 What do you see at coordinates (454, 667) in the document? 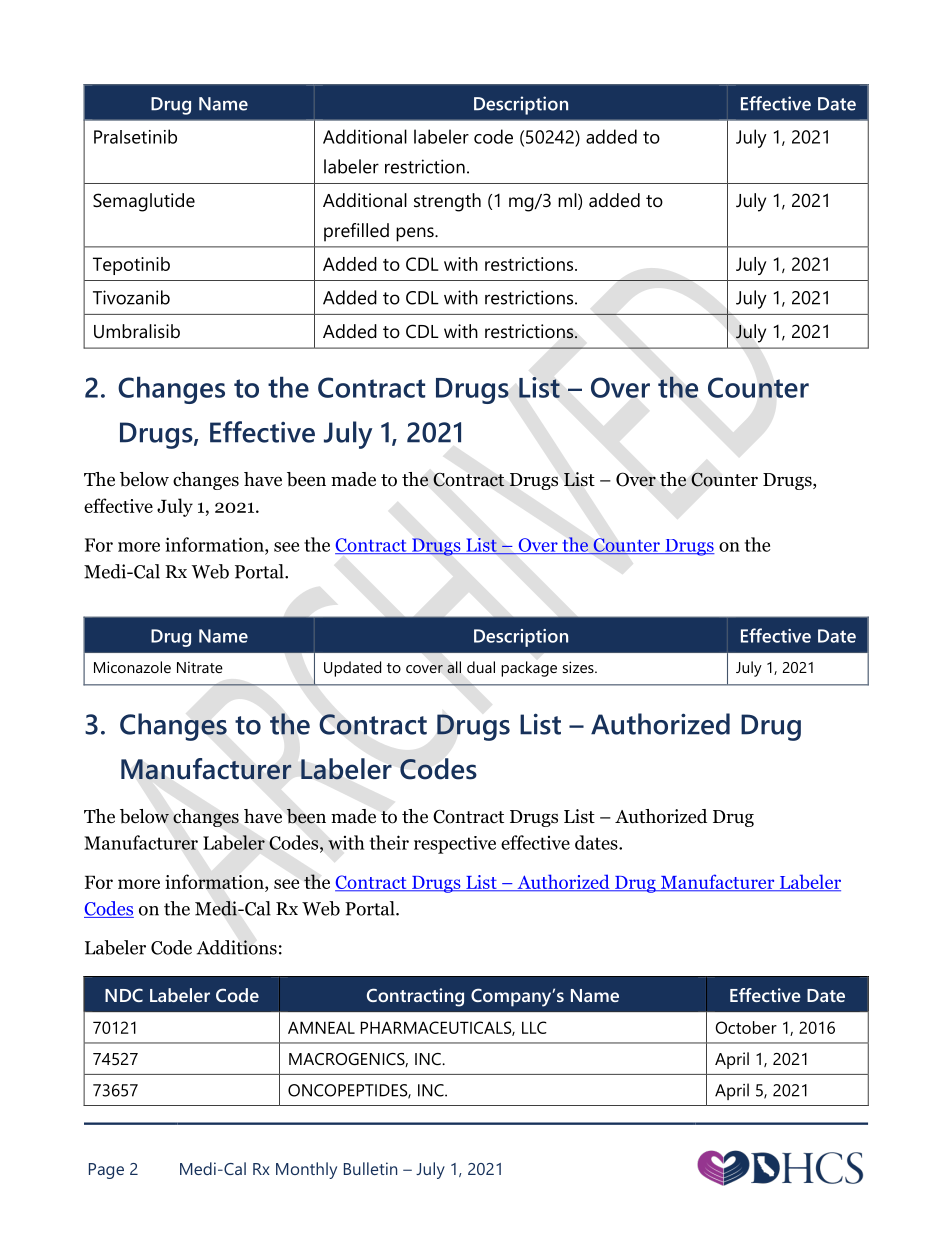
I see `all` at bounding box center [454, 667].
